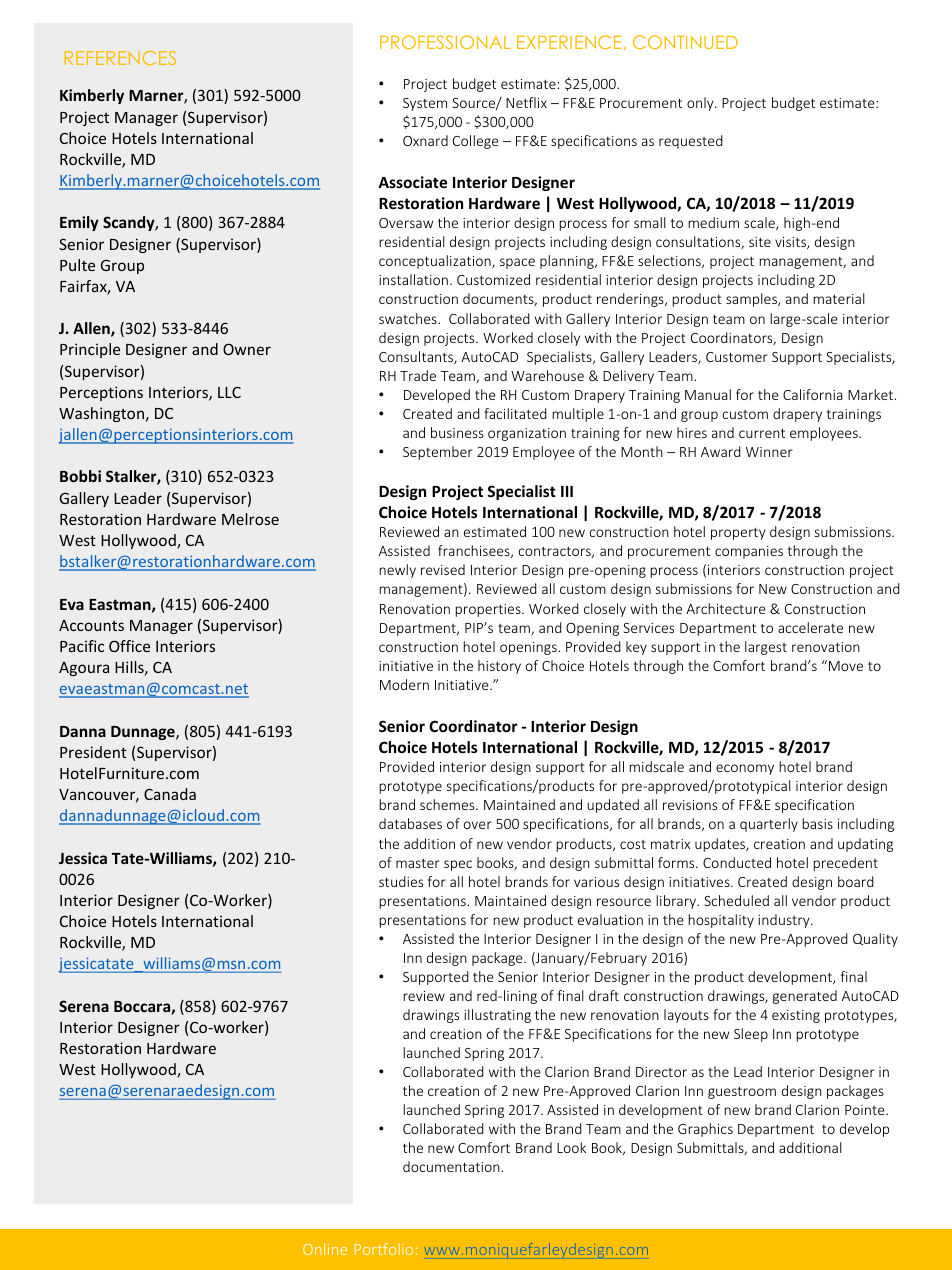  Describe the element at coordinates (325, 1249) in the screenshot. I see `Online` at that location.
